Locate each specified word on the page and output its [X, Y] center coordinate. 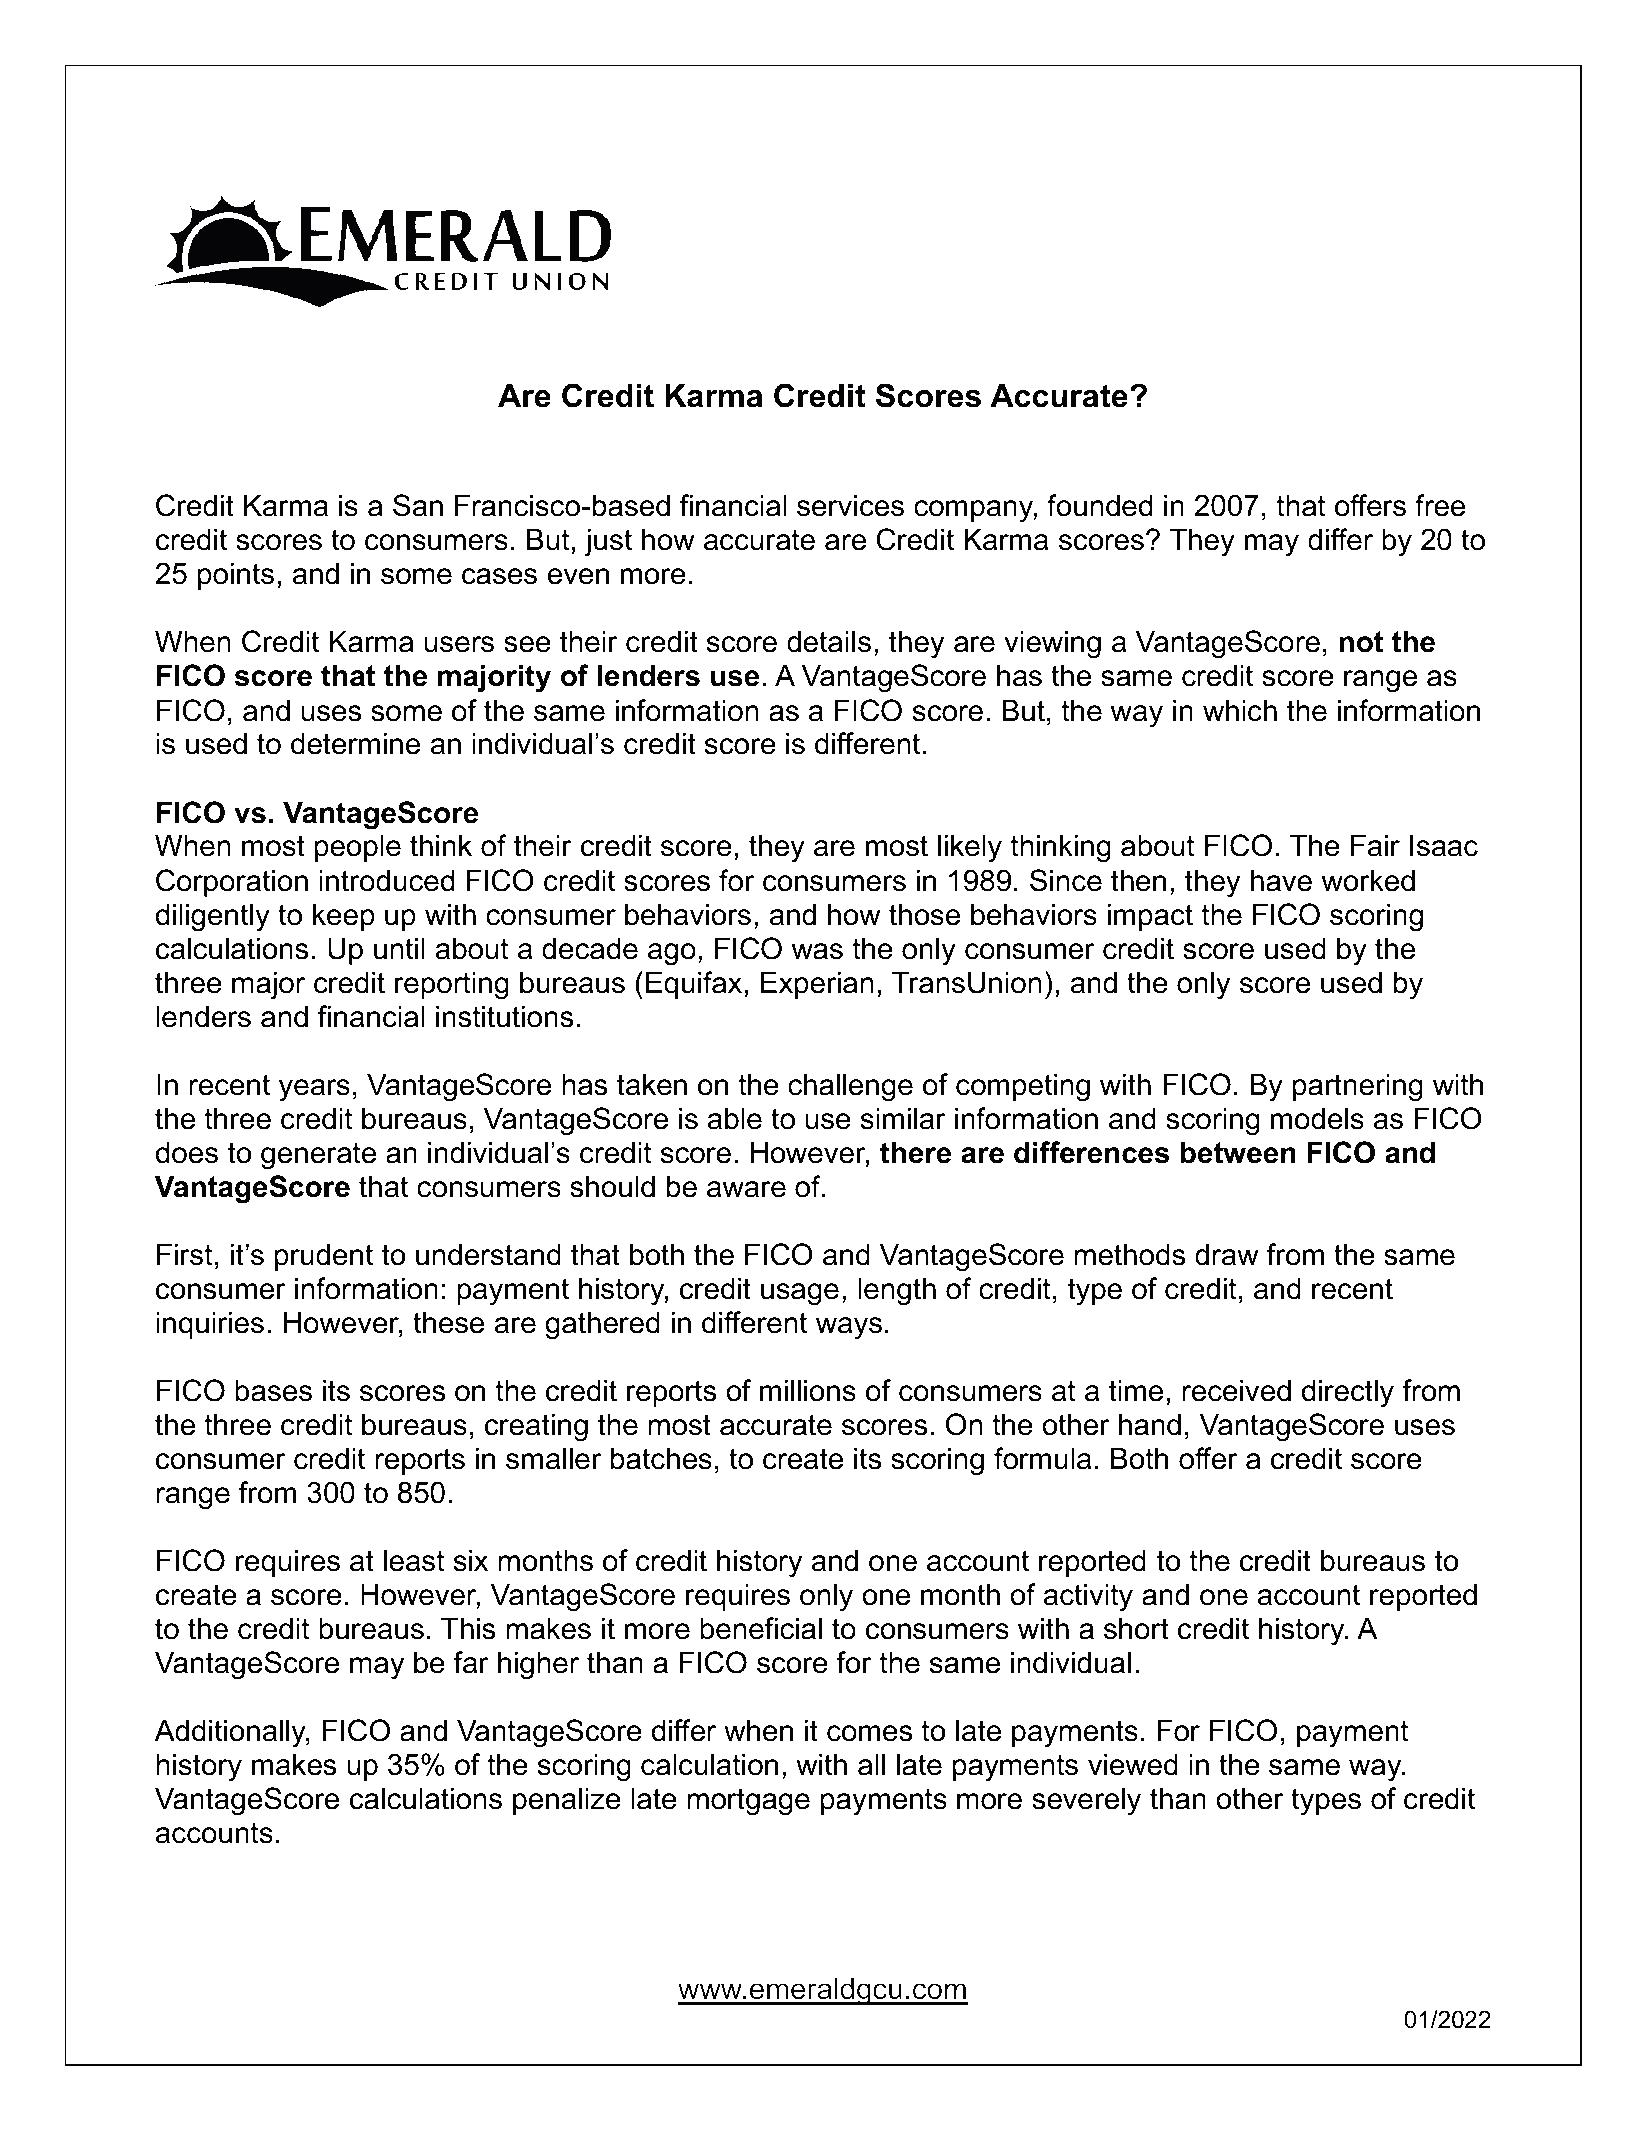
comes [869, 1733]
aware [746, 1189]
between [1238, 1152]
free [1440, 505]
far [470, 1662]
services [850, 505]
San [418, 505]
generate [318, 1156]
